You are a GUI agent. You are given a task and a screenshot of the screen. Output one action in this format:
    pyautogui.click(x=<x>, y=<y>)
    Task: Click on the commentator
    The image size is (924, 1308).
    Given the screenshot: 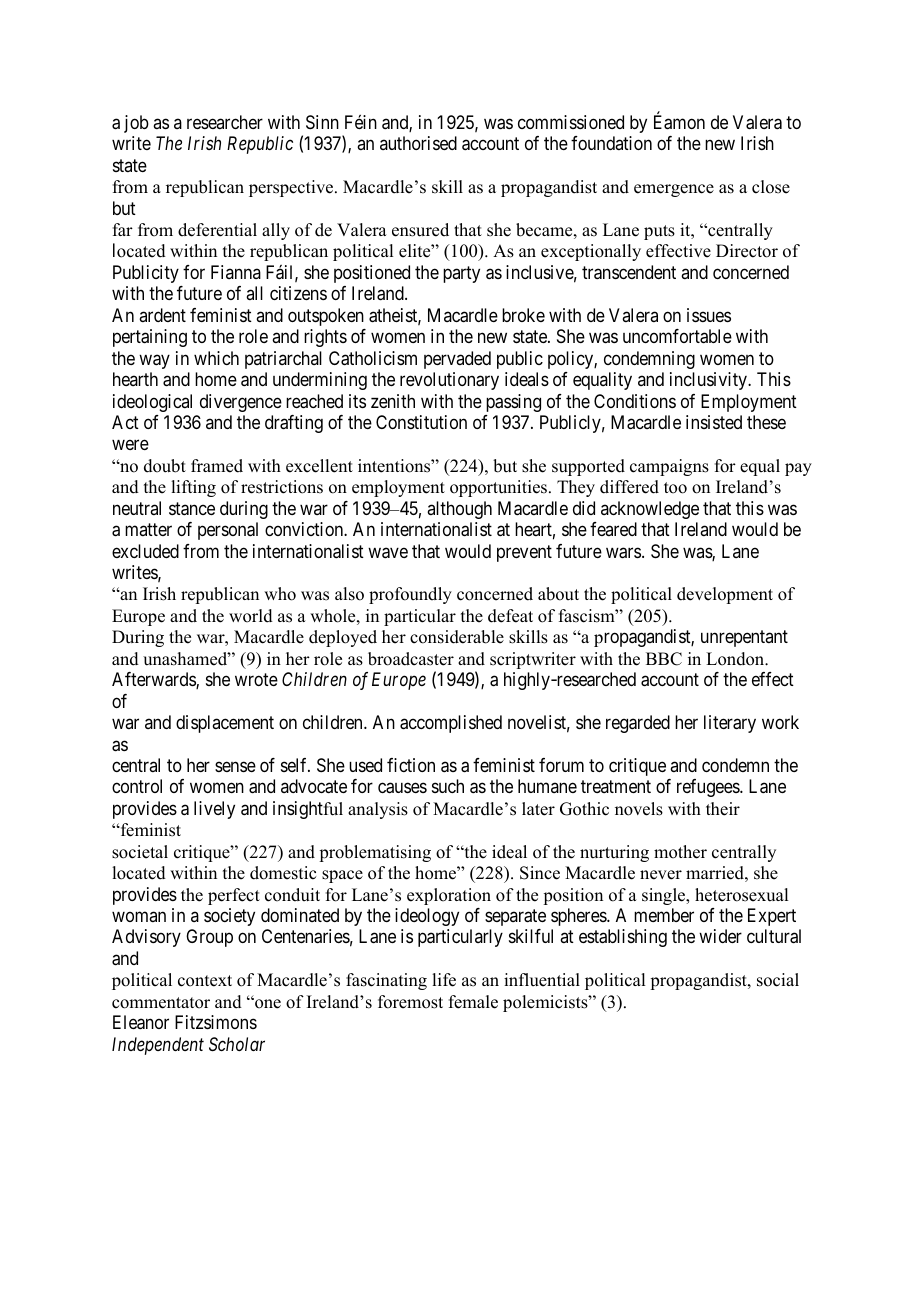 What is the action you would take?
    pyautogui.click(x=161, y=1003)
